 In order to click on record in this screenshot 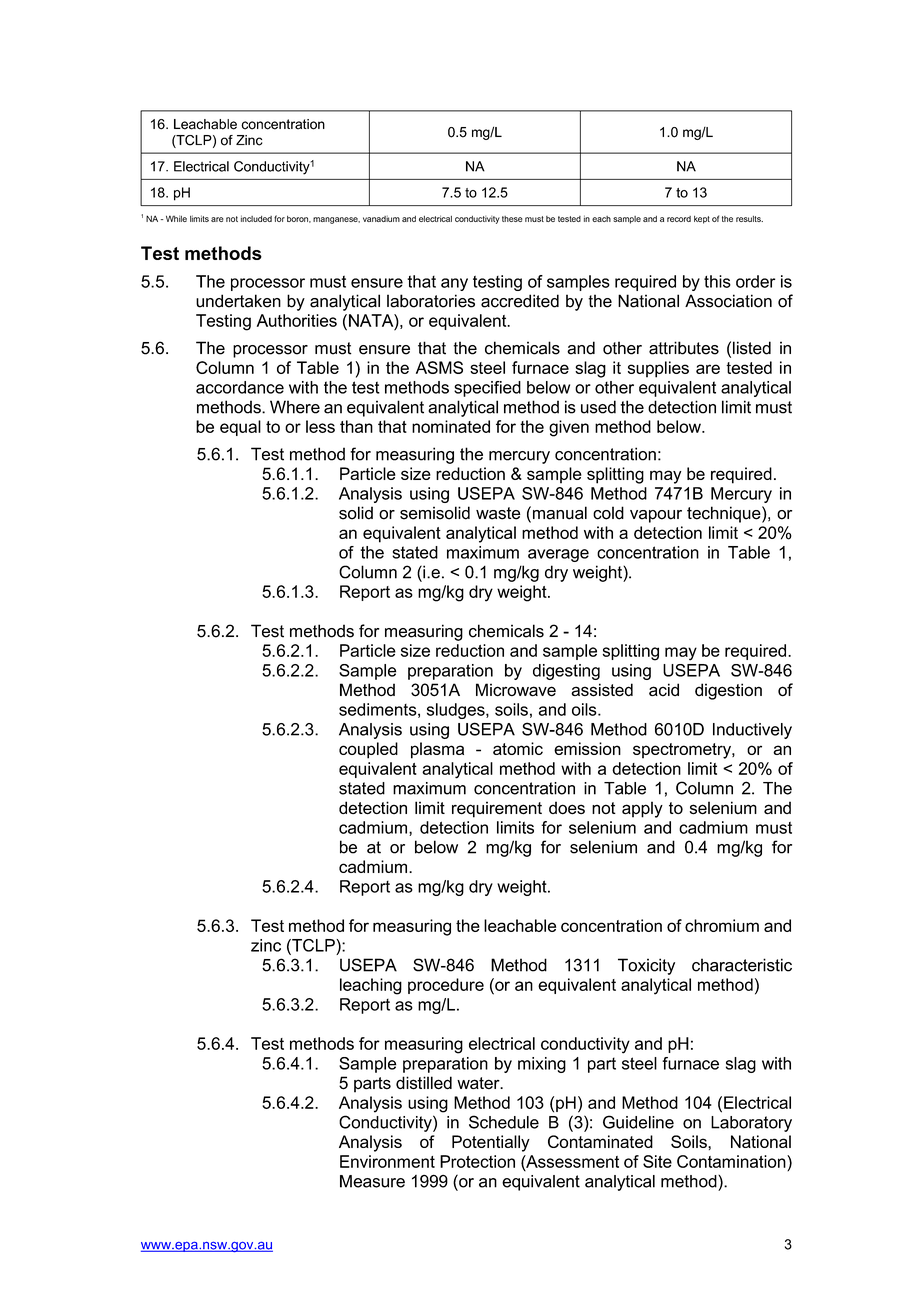, I will do `click(679, 219)`.
